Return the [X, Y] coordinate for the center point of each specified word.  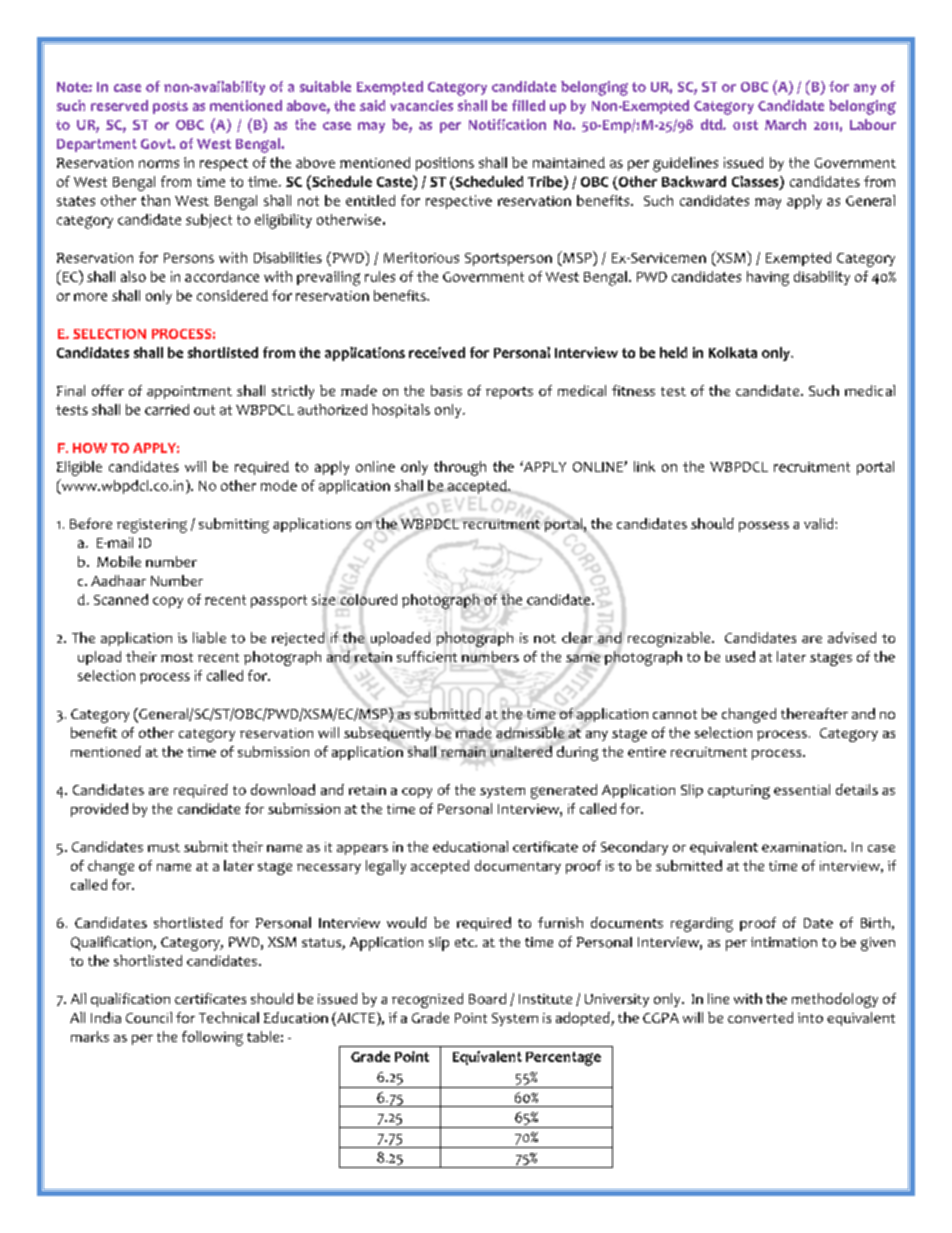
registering [152, 526]
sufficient [427, 656]
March [785, 124]
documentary [518, 867]
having [768, 278]
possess [764, 526]
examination [803, 847]
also [133, 276]
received [437, 352]
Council [149, 1017]
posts [170, 107]
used [740, 656]
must [164, 847]
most [177, 657]
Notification [507, 124]
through [460, 468]
